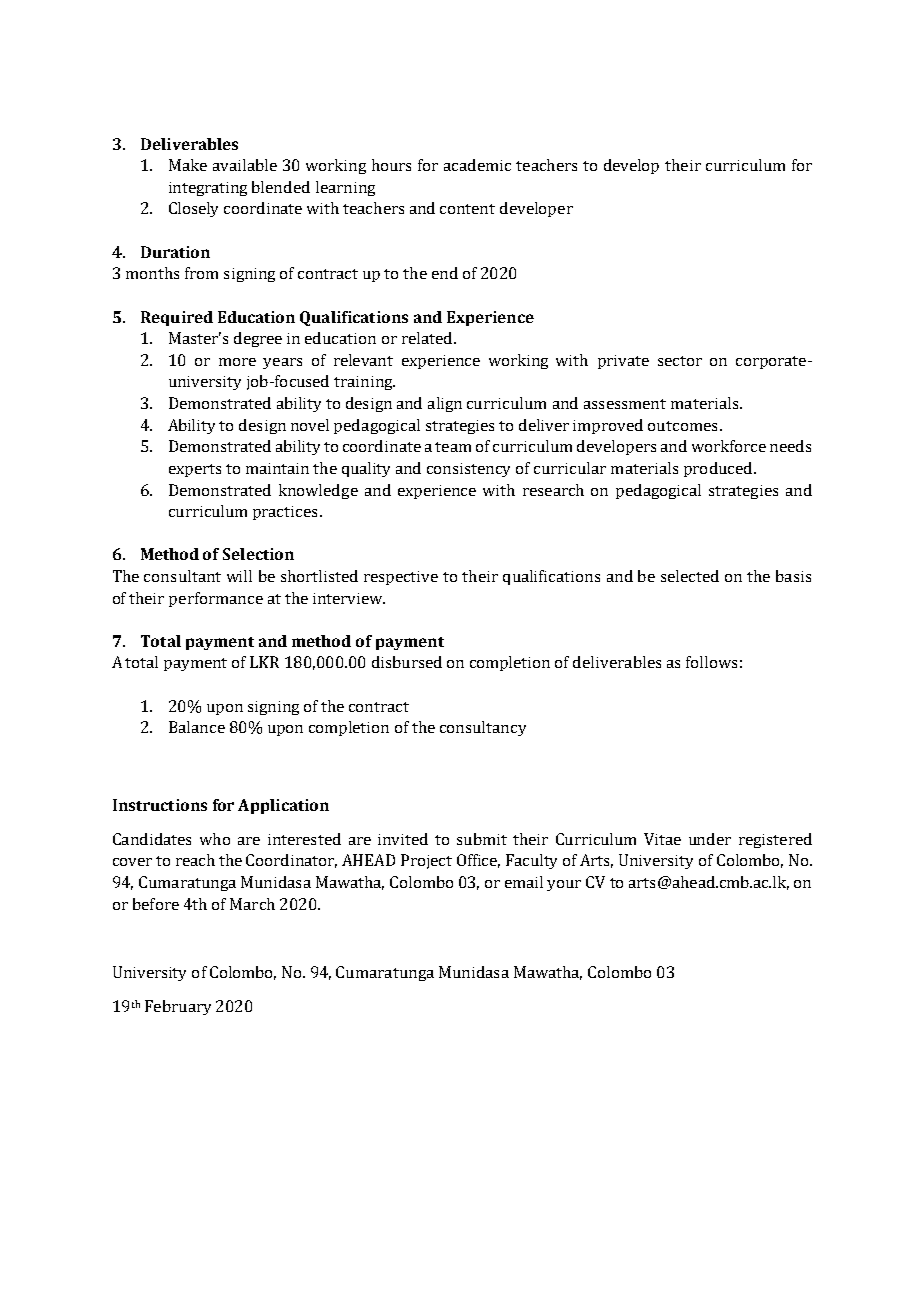  Describe the element at coordinates (216, 599) in the page. I see `performance` at that location.
